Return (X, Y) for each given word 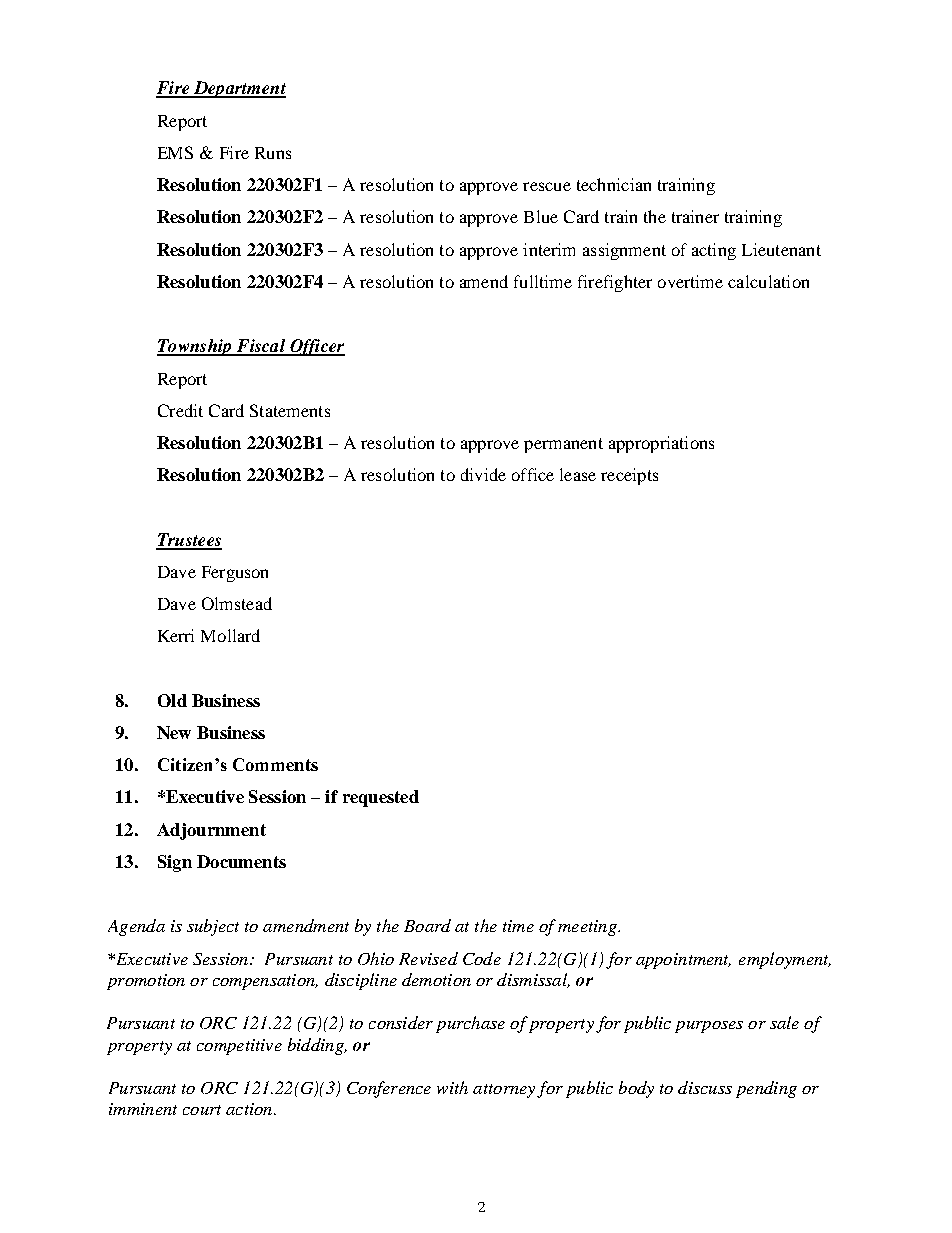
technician (614, 184)
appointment (683, 961)
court (202, 1110)
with (452, 1087)
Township (195, 347)
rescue (547, 186)
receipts (629, 476)
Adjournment (211, 831)
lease (578, 474)
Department (238, 89)
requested (381, 798)
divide (483, 474)
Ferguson (235, 574)
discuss (705, 1087)
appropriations (661, 444)
